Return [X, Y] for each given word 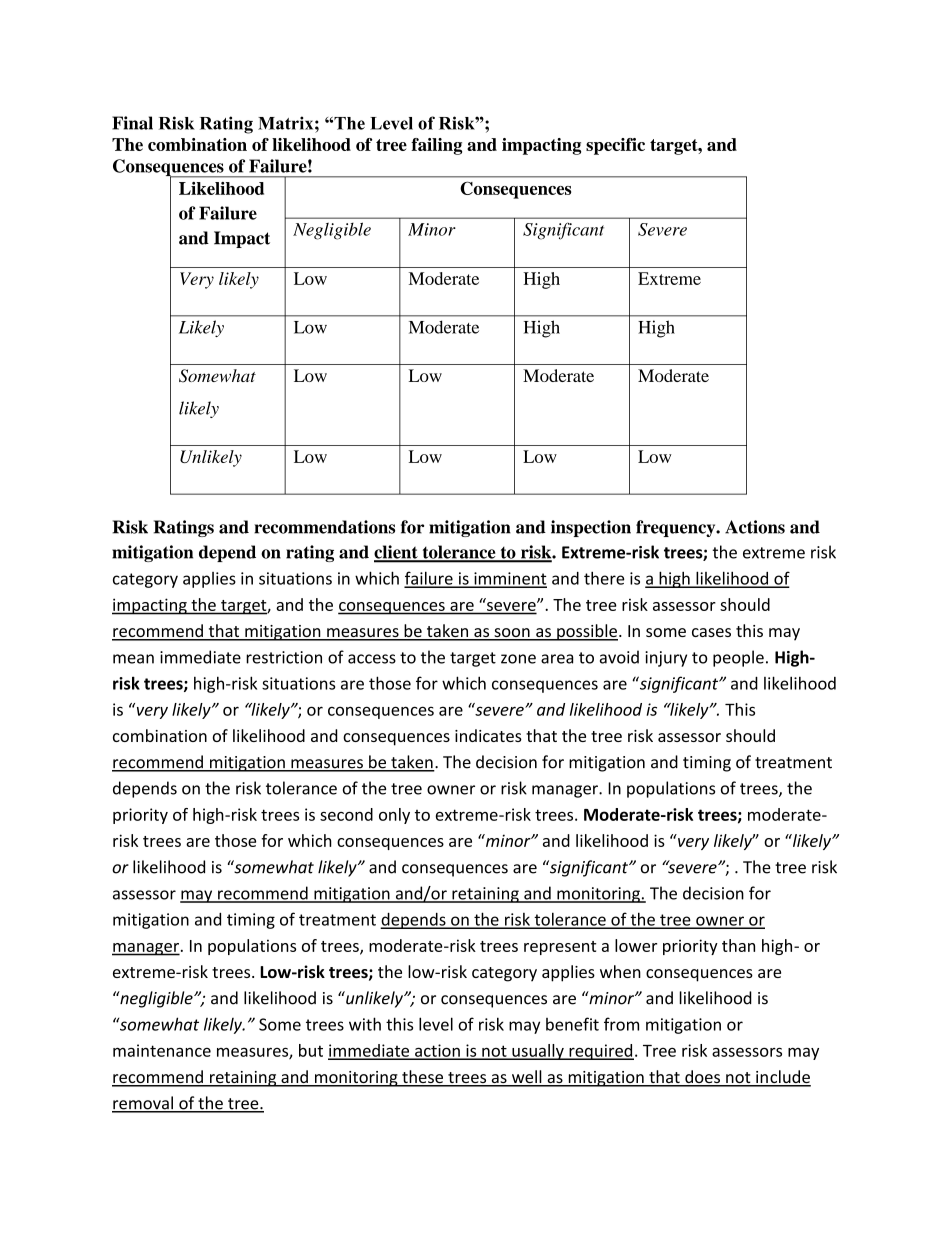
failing [436, 146]
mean [133, 659]
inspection [591, 528]
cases [711, 632]
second [346, 814]
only [394, 816]
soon [512, 634]
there [604, 578]
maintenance [162, 1050]
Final [132, 123]
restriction [284, 657]
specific [615, 146]
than [738, 945]
